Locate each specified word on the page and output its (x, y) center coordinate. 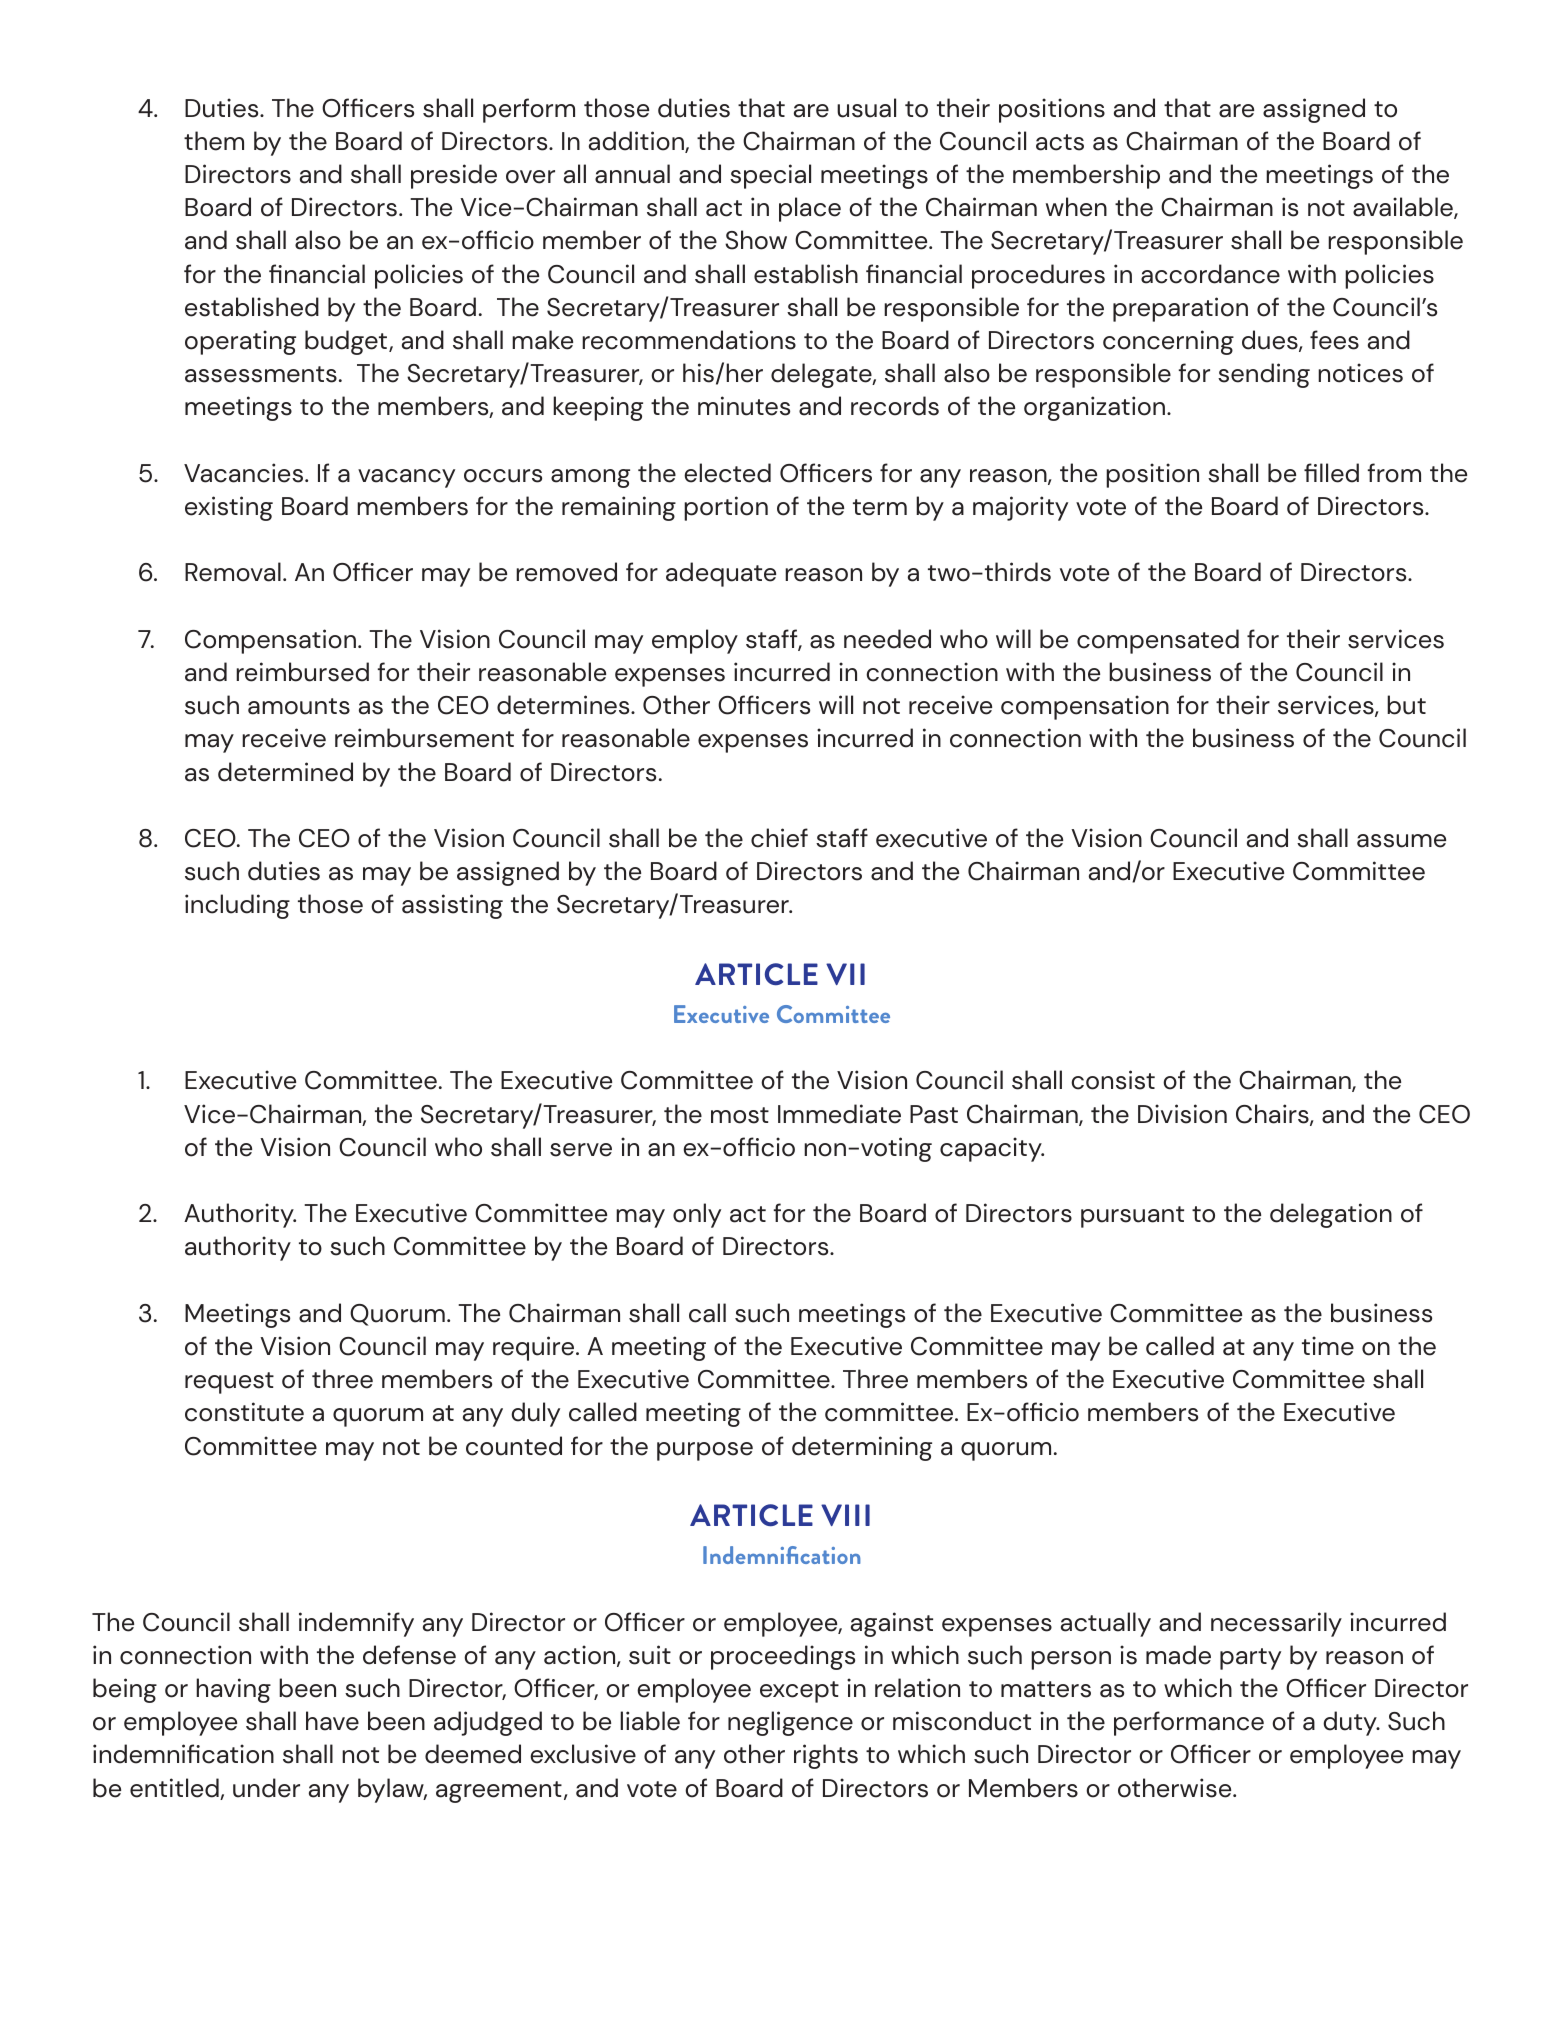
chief (779, 838)
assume (1401, 841)
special (770, 176)
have (332, 1721)
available (1404, 208)
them (214, 141)
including (237, 906)
